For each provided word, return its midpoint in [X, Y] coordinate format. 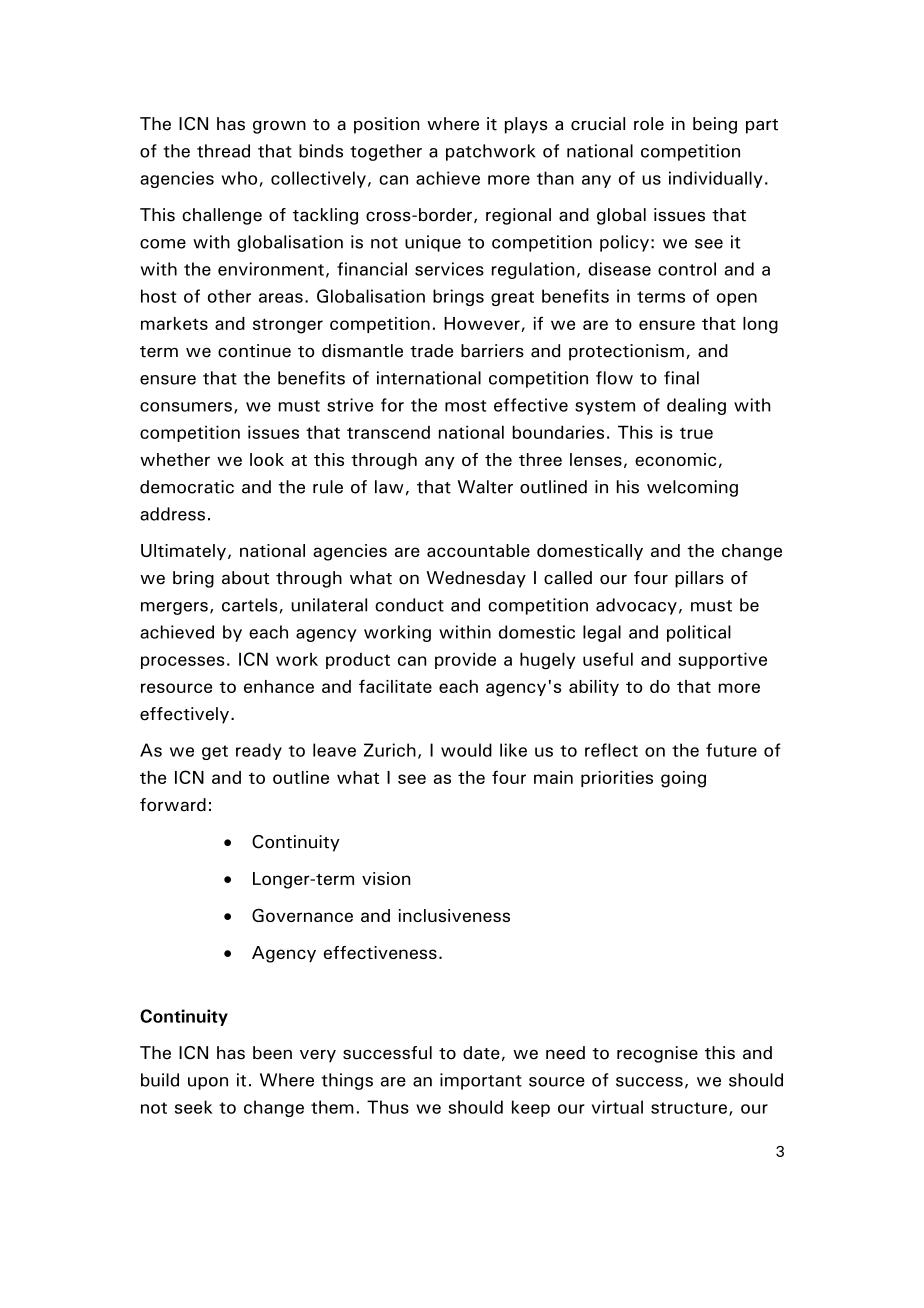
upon [208, 1083]
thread [223, 151]
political [699, 633]
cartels [249, 605]
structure [689, 1108]
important [481, 1081]
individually [716, 179]
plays [526, 125]
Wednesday [476, 579]
